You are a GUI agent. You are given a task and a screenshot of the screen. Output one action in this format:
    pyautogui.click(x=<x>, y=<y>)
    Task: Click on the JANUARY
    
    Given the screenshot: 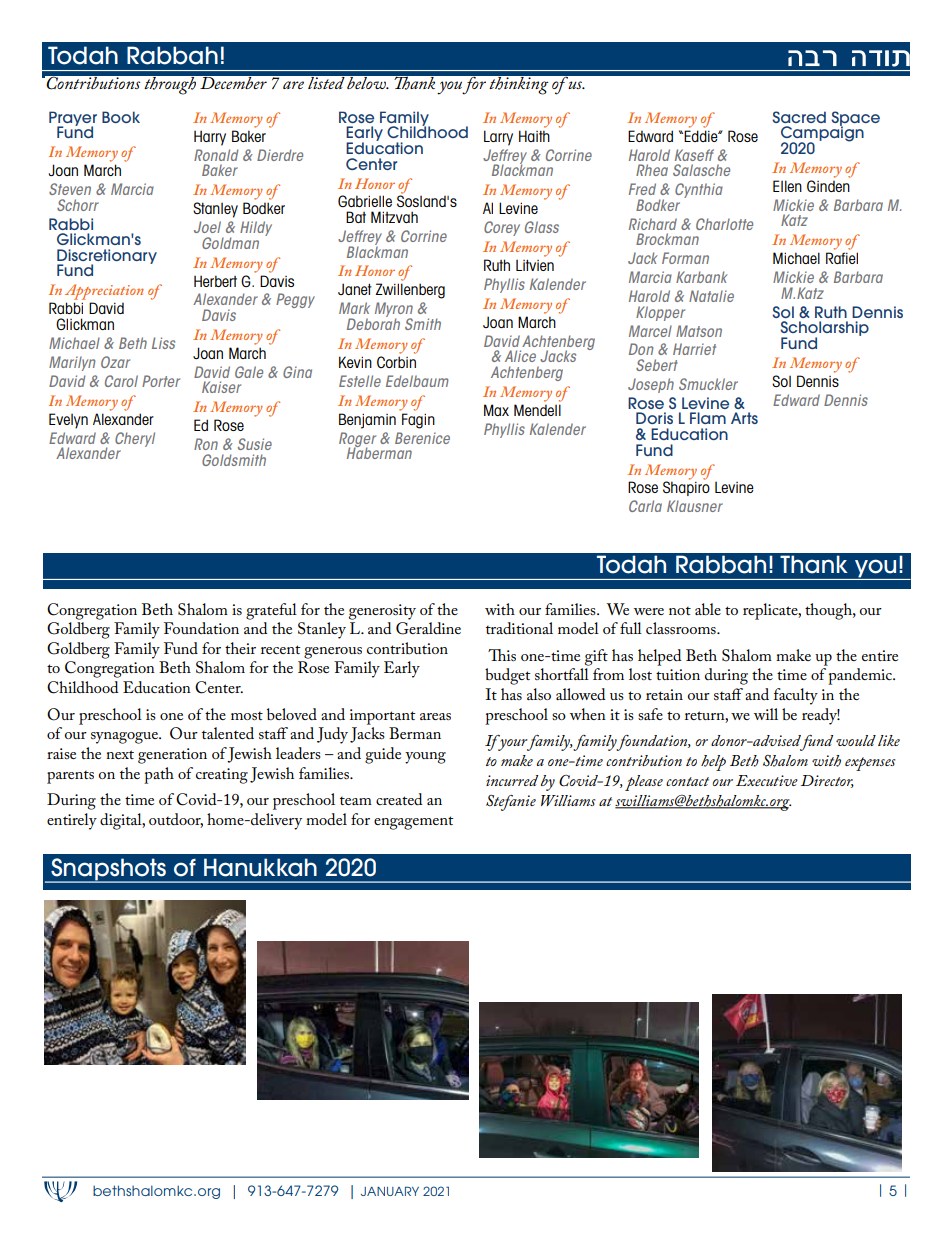 What is the action you would take?
    pyautogui.click(x=390, y=1191)
